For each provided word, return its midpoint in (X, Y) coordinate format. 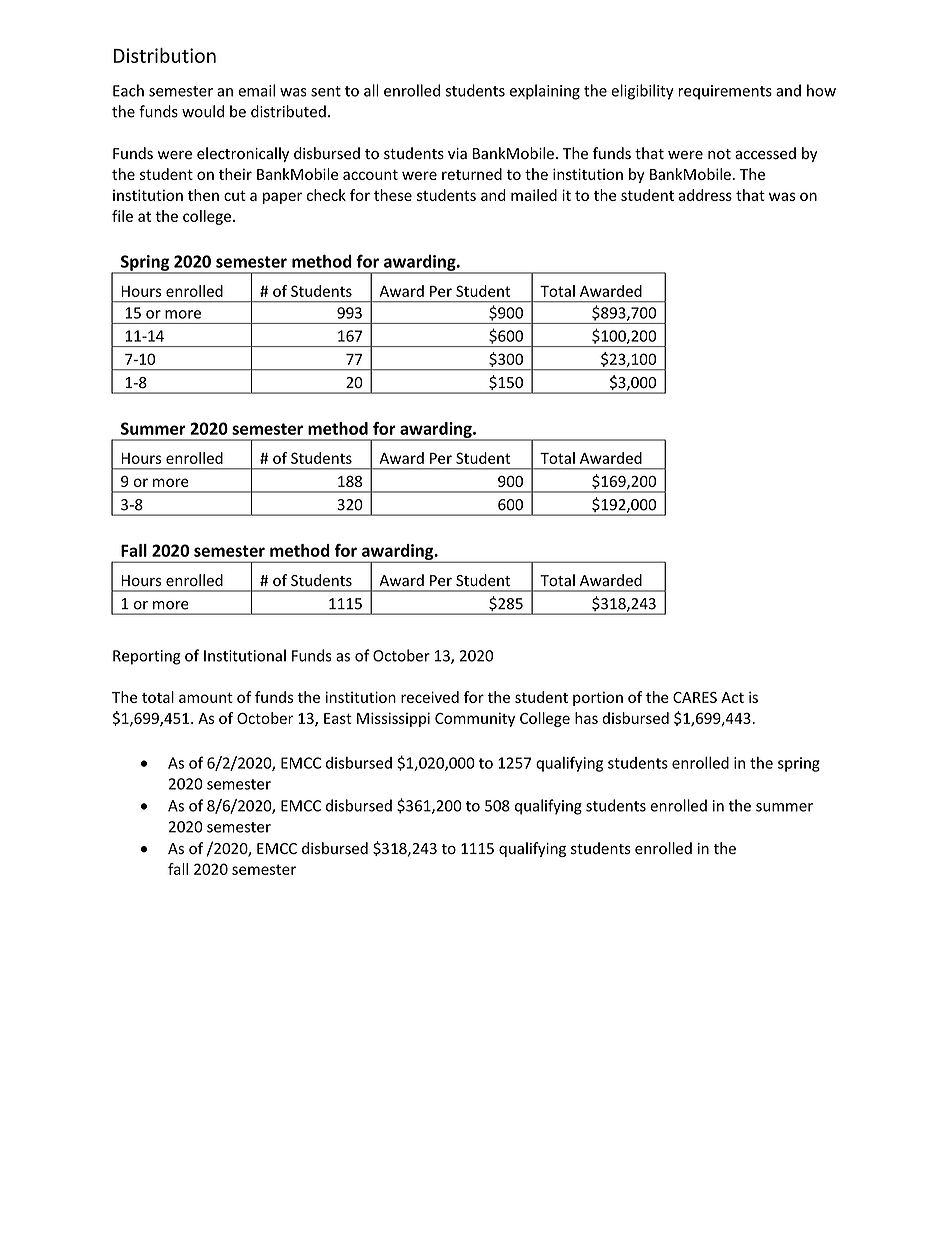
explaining (545, 92)
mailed (534, 195)
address (705, 195)
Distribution (164, 55)
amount (206, 698)
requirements (725, 92)
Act (732, 697)
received (430, 697)
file (122, 216)
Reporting (147, 657)
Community (475, 719)
